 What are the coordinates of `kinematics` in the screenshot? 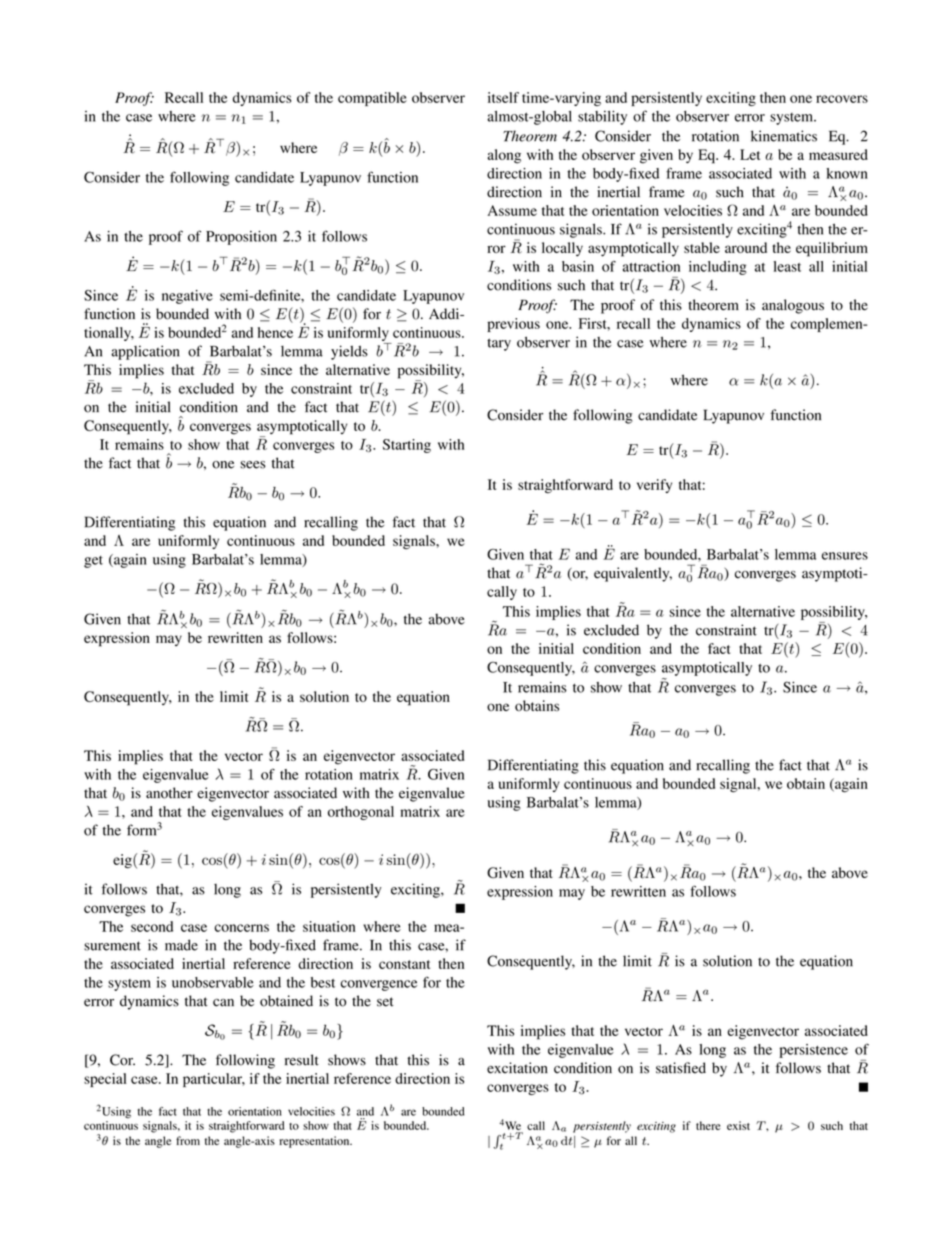 It's located at (784, 136).
